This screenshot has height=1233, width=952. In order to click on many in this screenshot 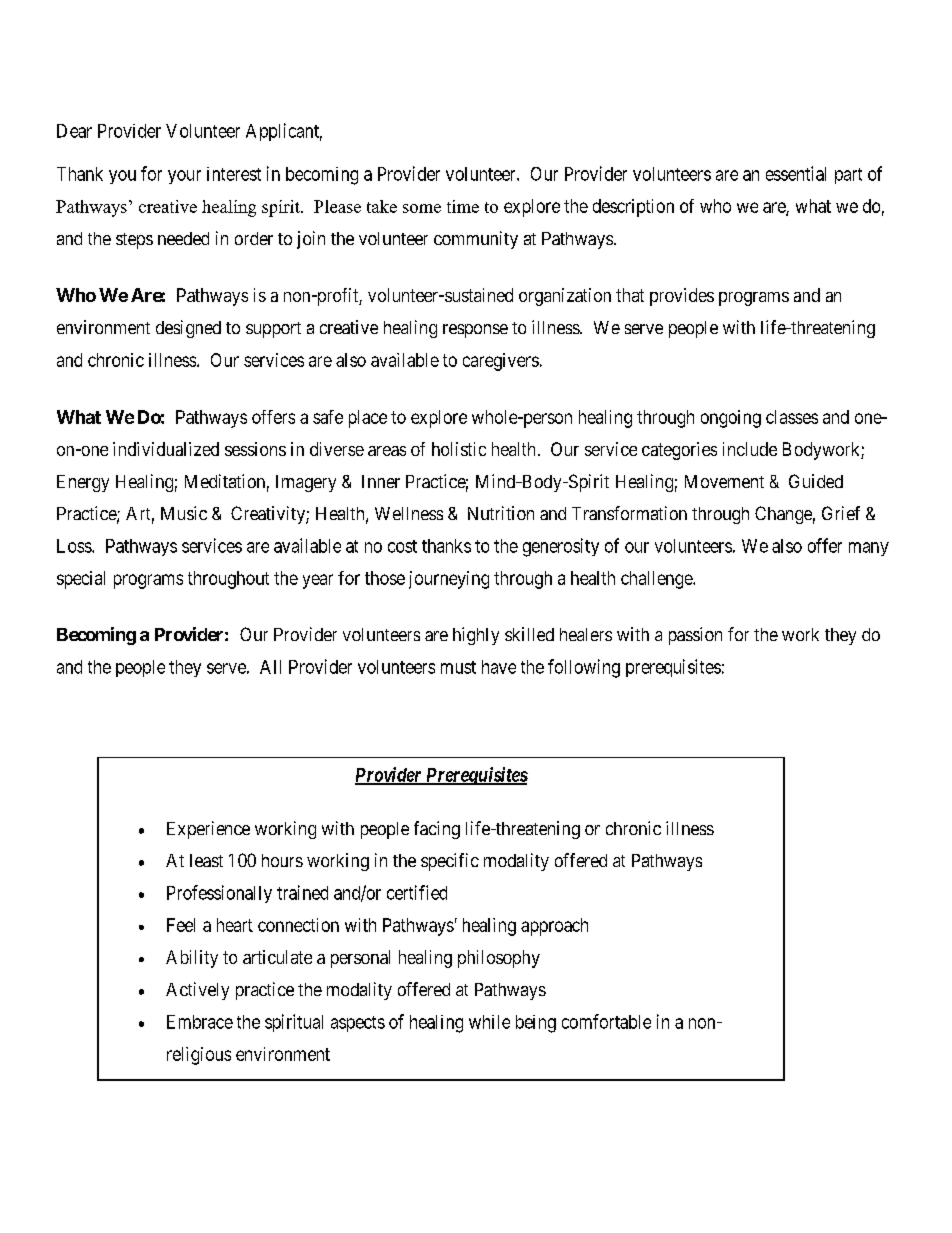, I will do `click(869, 549)`.
